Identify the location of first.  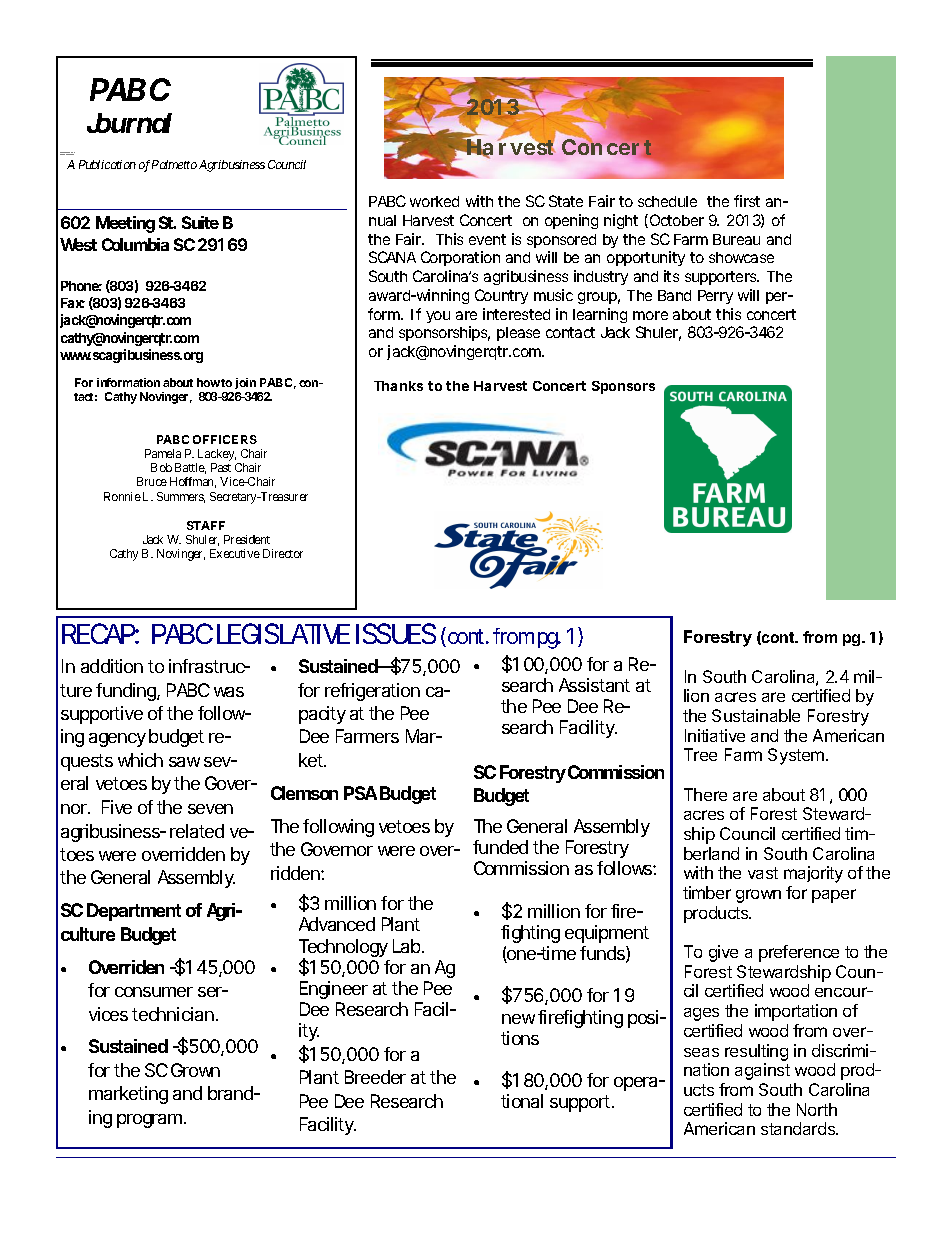
(747, 201).
